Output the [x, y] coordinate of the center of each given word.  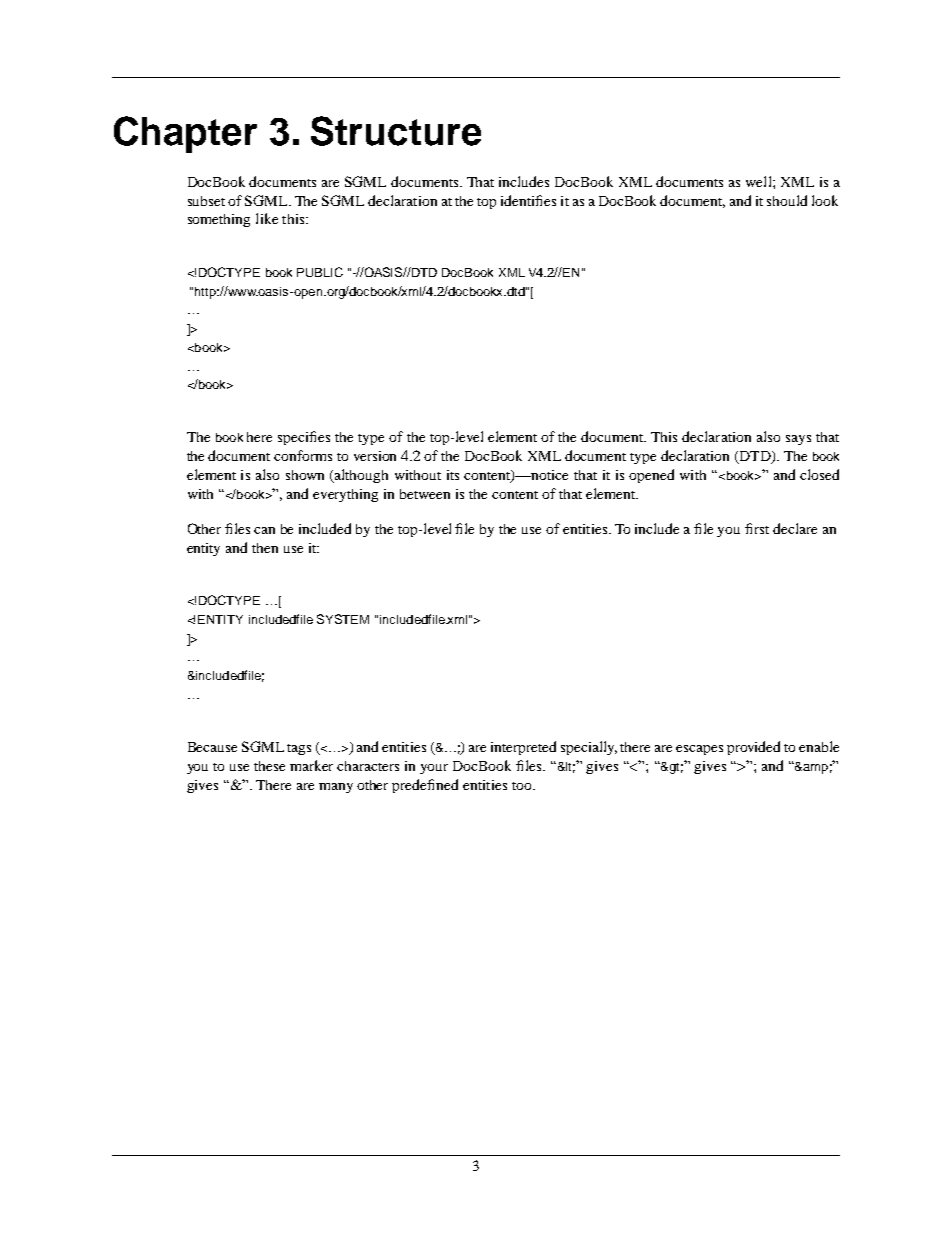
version [375, 456]
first [757, 528]
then [265, 548]
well [760, 181]
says [798, 440]
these [269, 766]
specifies [304, 438]
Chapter [185, 134]
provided [753, 748]
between [425, 494]
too [523, 786]
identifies [528, 200]
